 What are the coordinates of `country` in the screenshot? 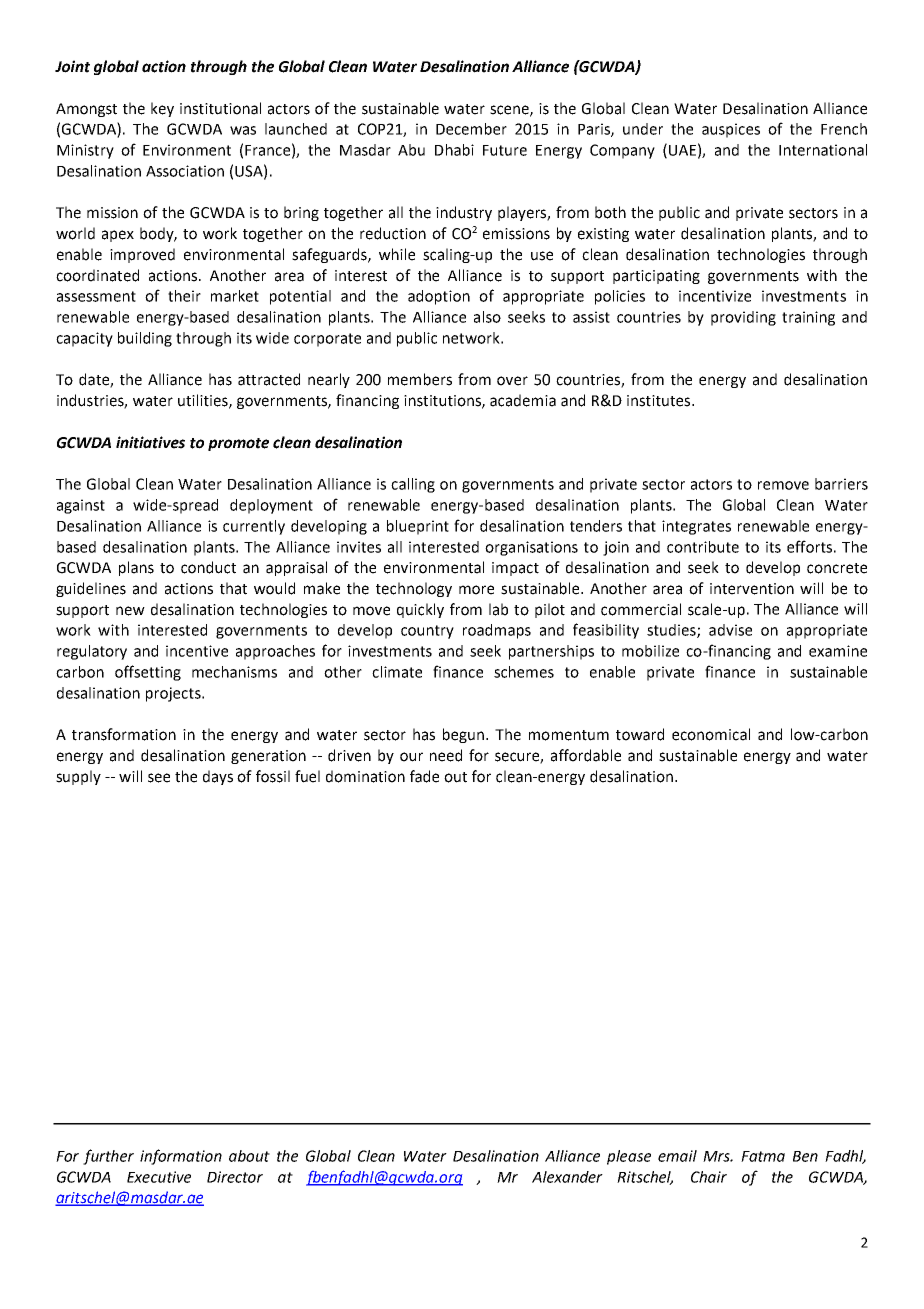 It's located at (427, 632).
